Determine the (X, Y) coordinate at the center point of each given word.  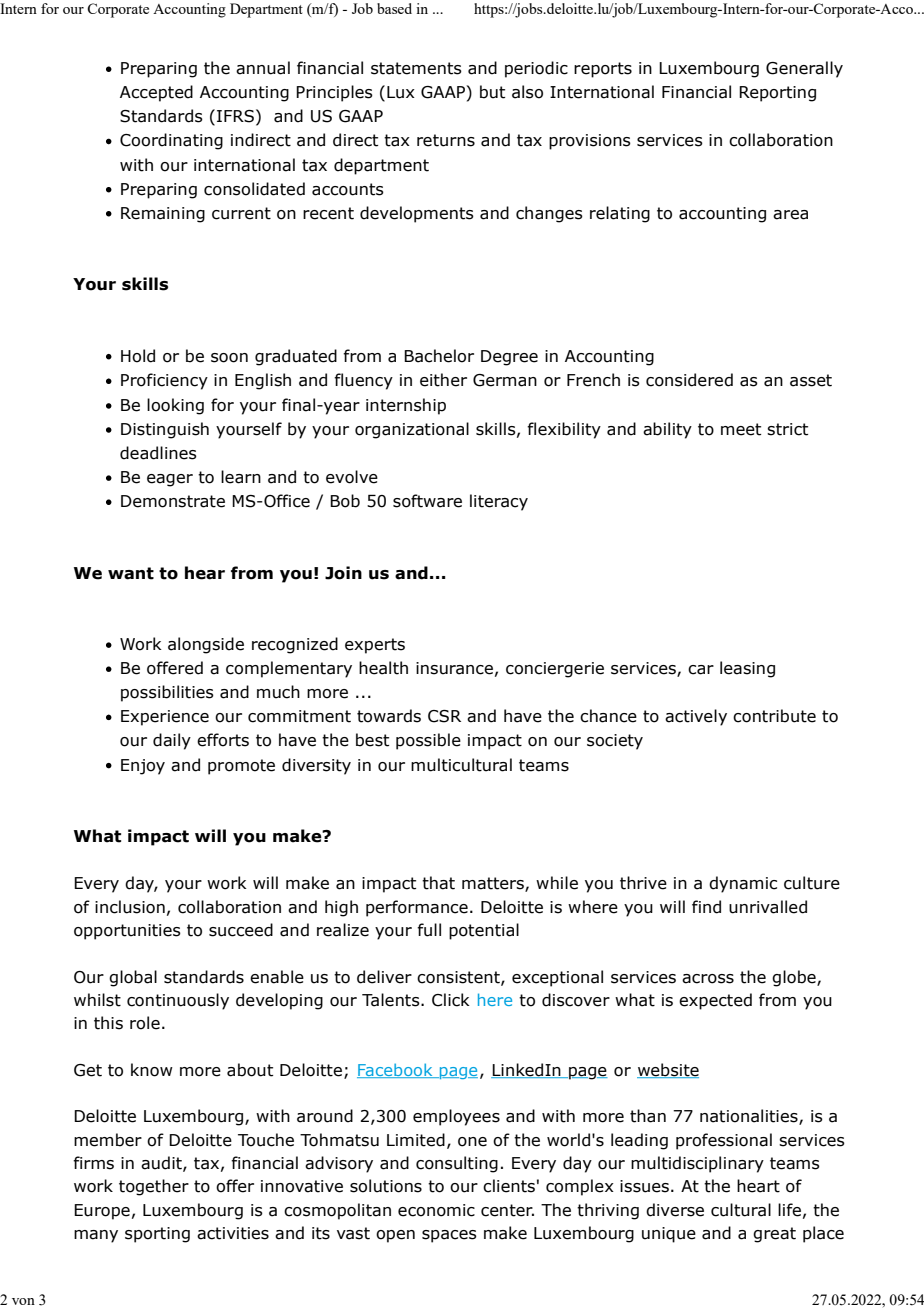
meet (741, 429)
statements (416, 68)
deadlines (158, 453)
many (96, 1236)
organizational (412, 430)
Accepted (156, 93)
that (438, 883)
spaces (449, 1236)
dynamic (743, 884)
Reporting (777, 94)
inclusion (130, 907)
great (774, 1235)
